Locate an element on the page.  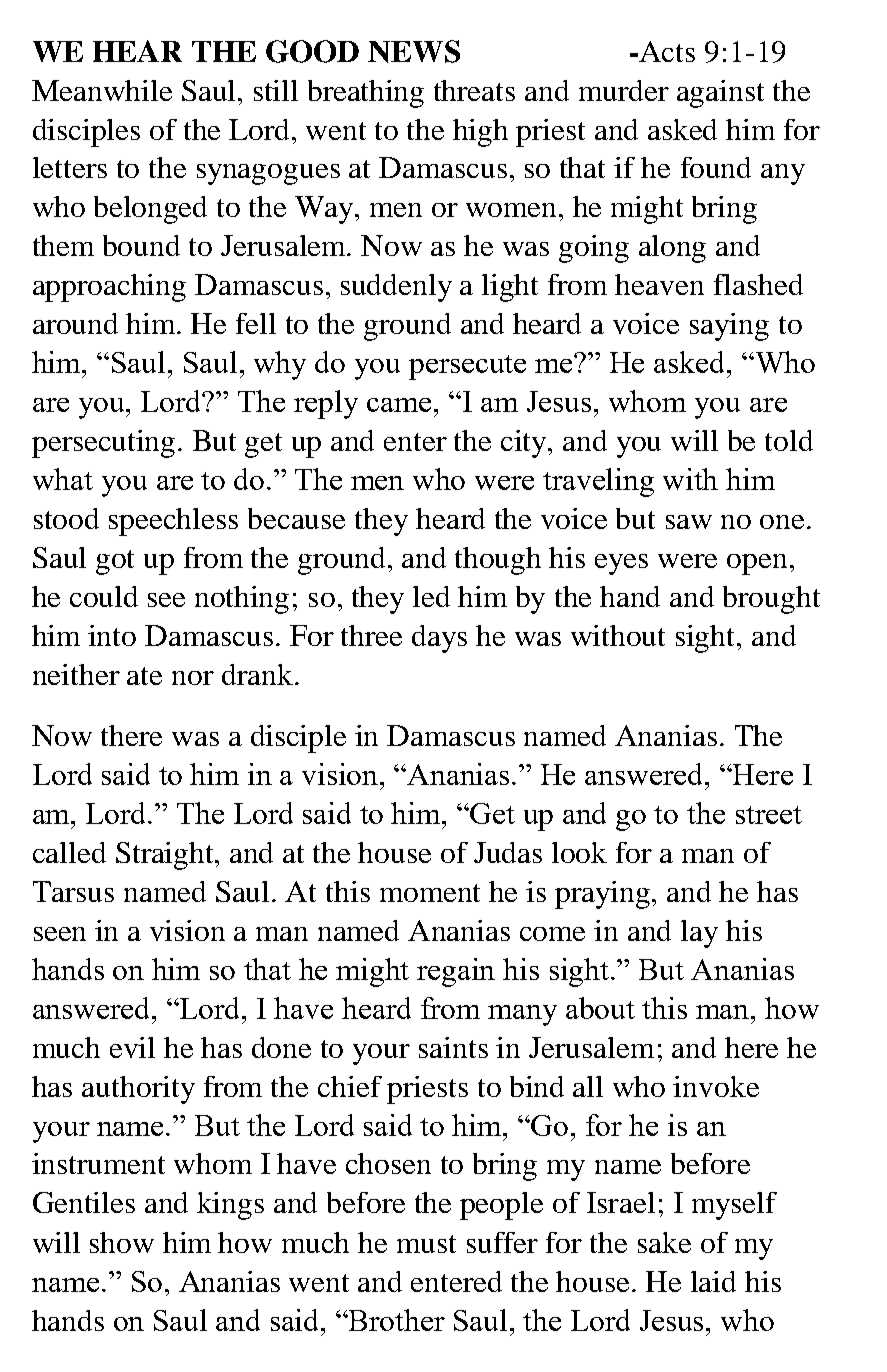
Meanwhile is located at coordinates (102, 90).
